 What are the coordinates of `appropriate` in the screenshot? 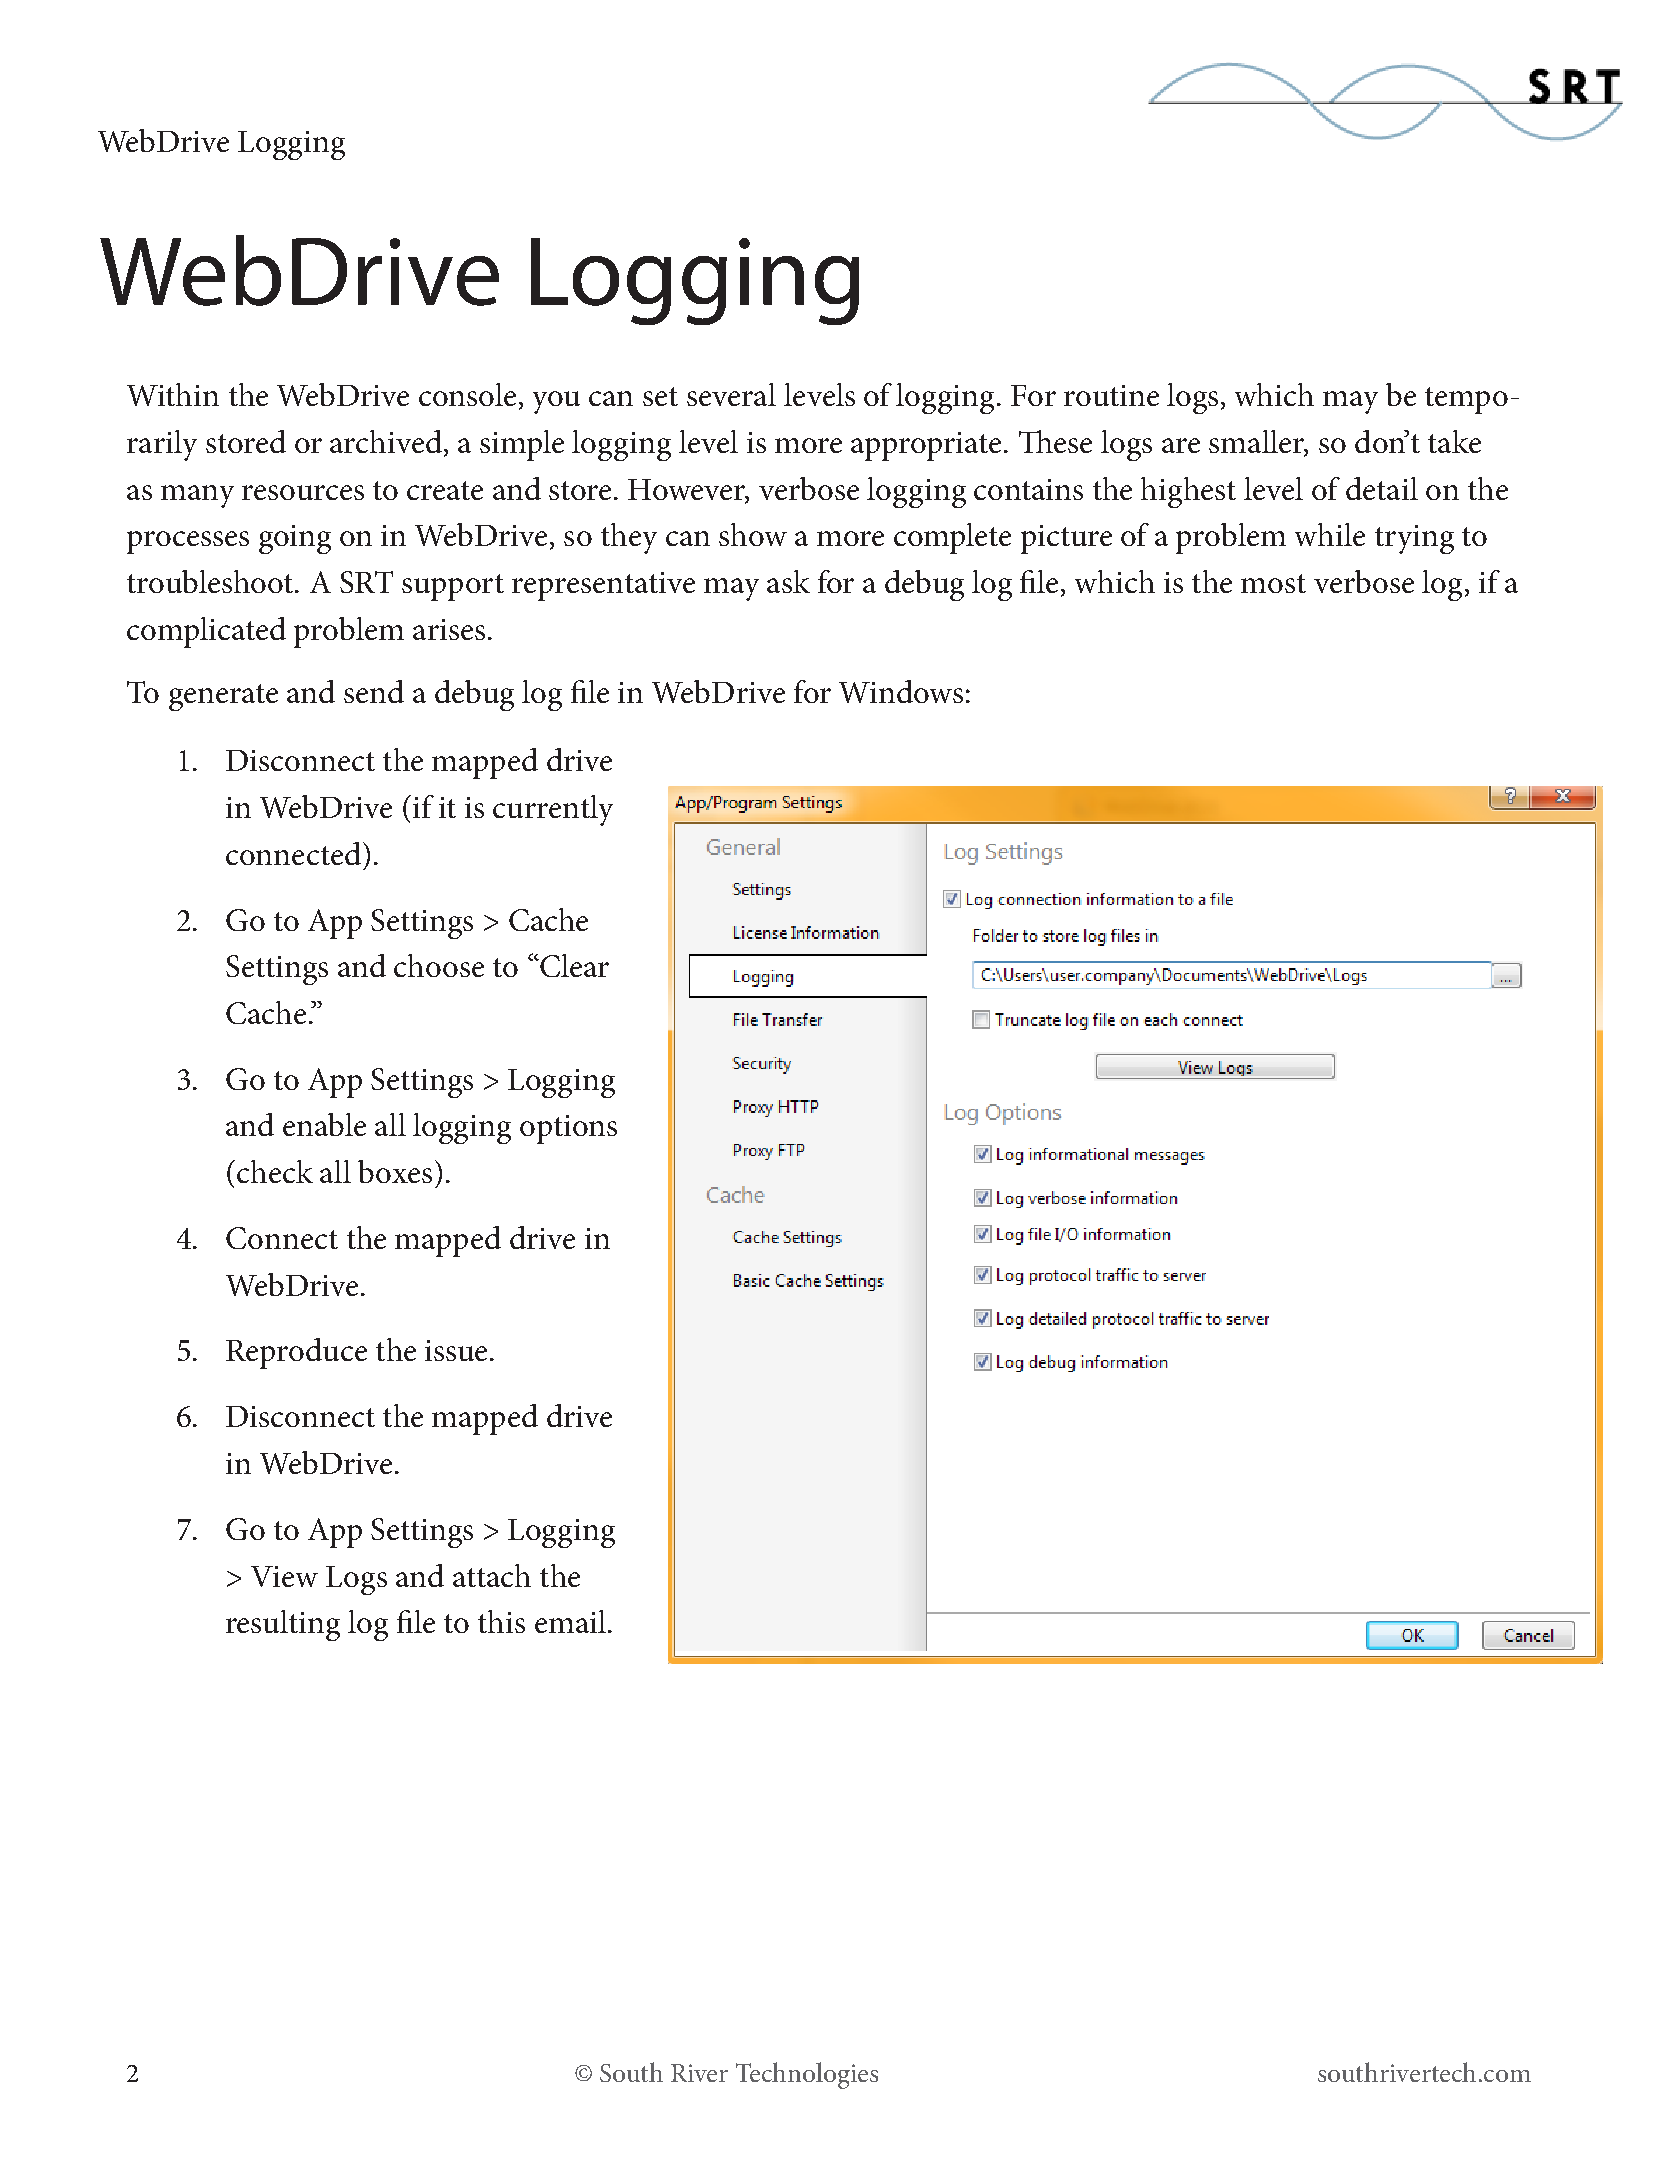 It's located at (926, 446).
